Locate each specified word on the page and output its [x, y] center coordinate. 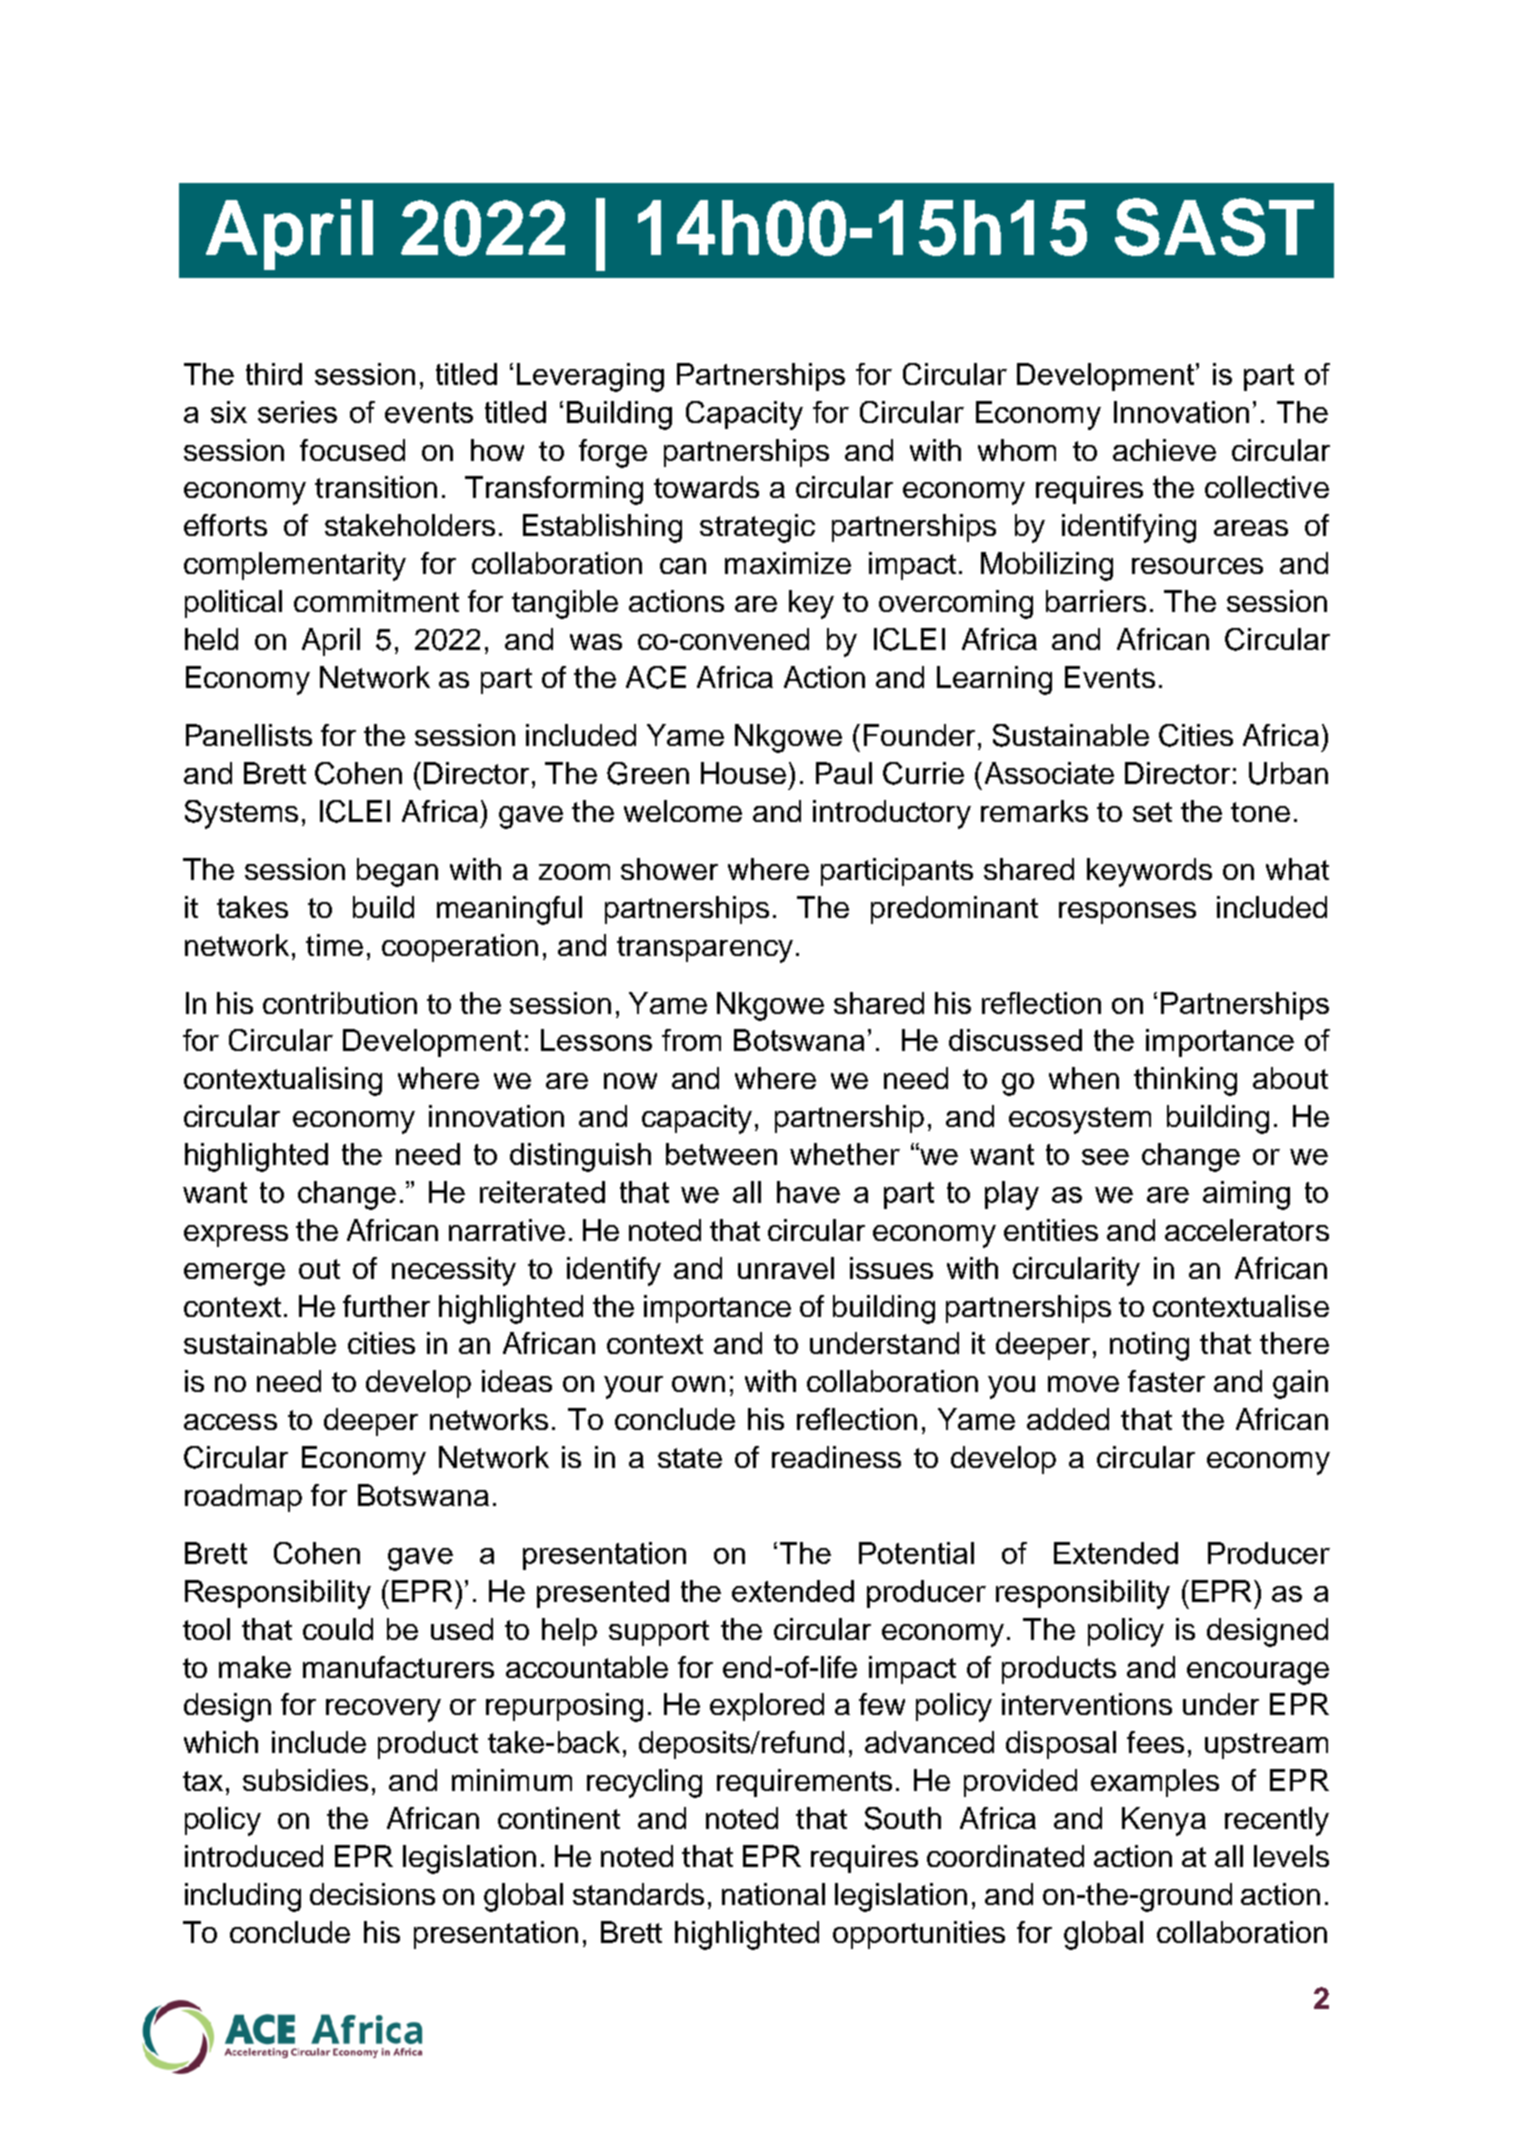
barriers [1096, 601]
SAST [1214, 227]
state [690, 1458]
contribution [340, 1003]
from [691, 1040]
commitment [376, 601]
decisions [372, 1894]
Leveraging [590, 377]
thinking [1185, 1081]
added [1068, 1419]
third [274, 374]
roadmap [243, 1498]
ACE [656, 677]
